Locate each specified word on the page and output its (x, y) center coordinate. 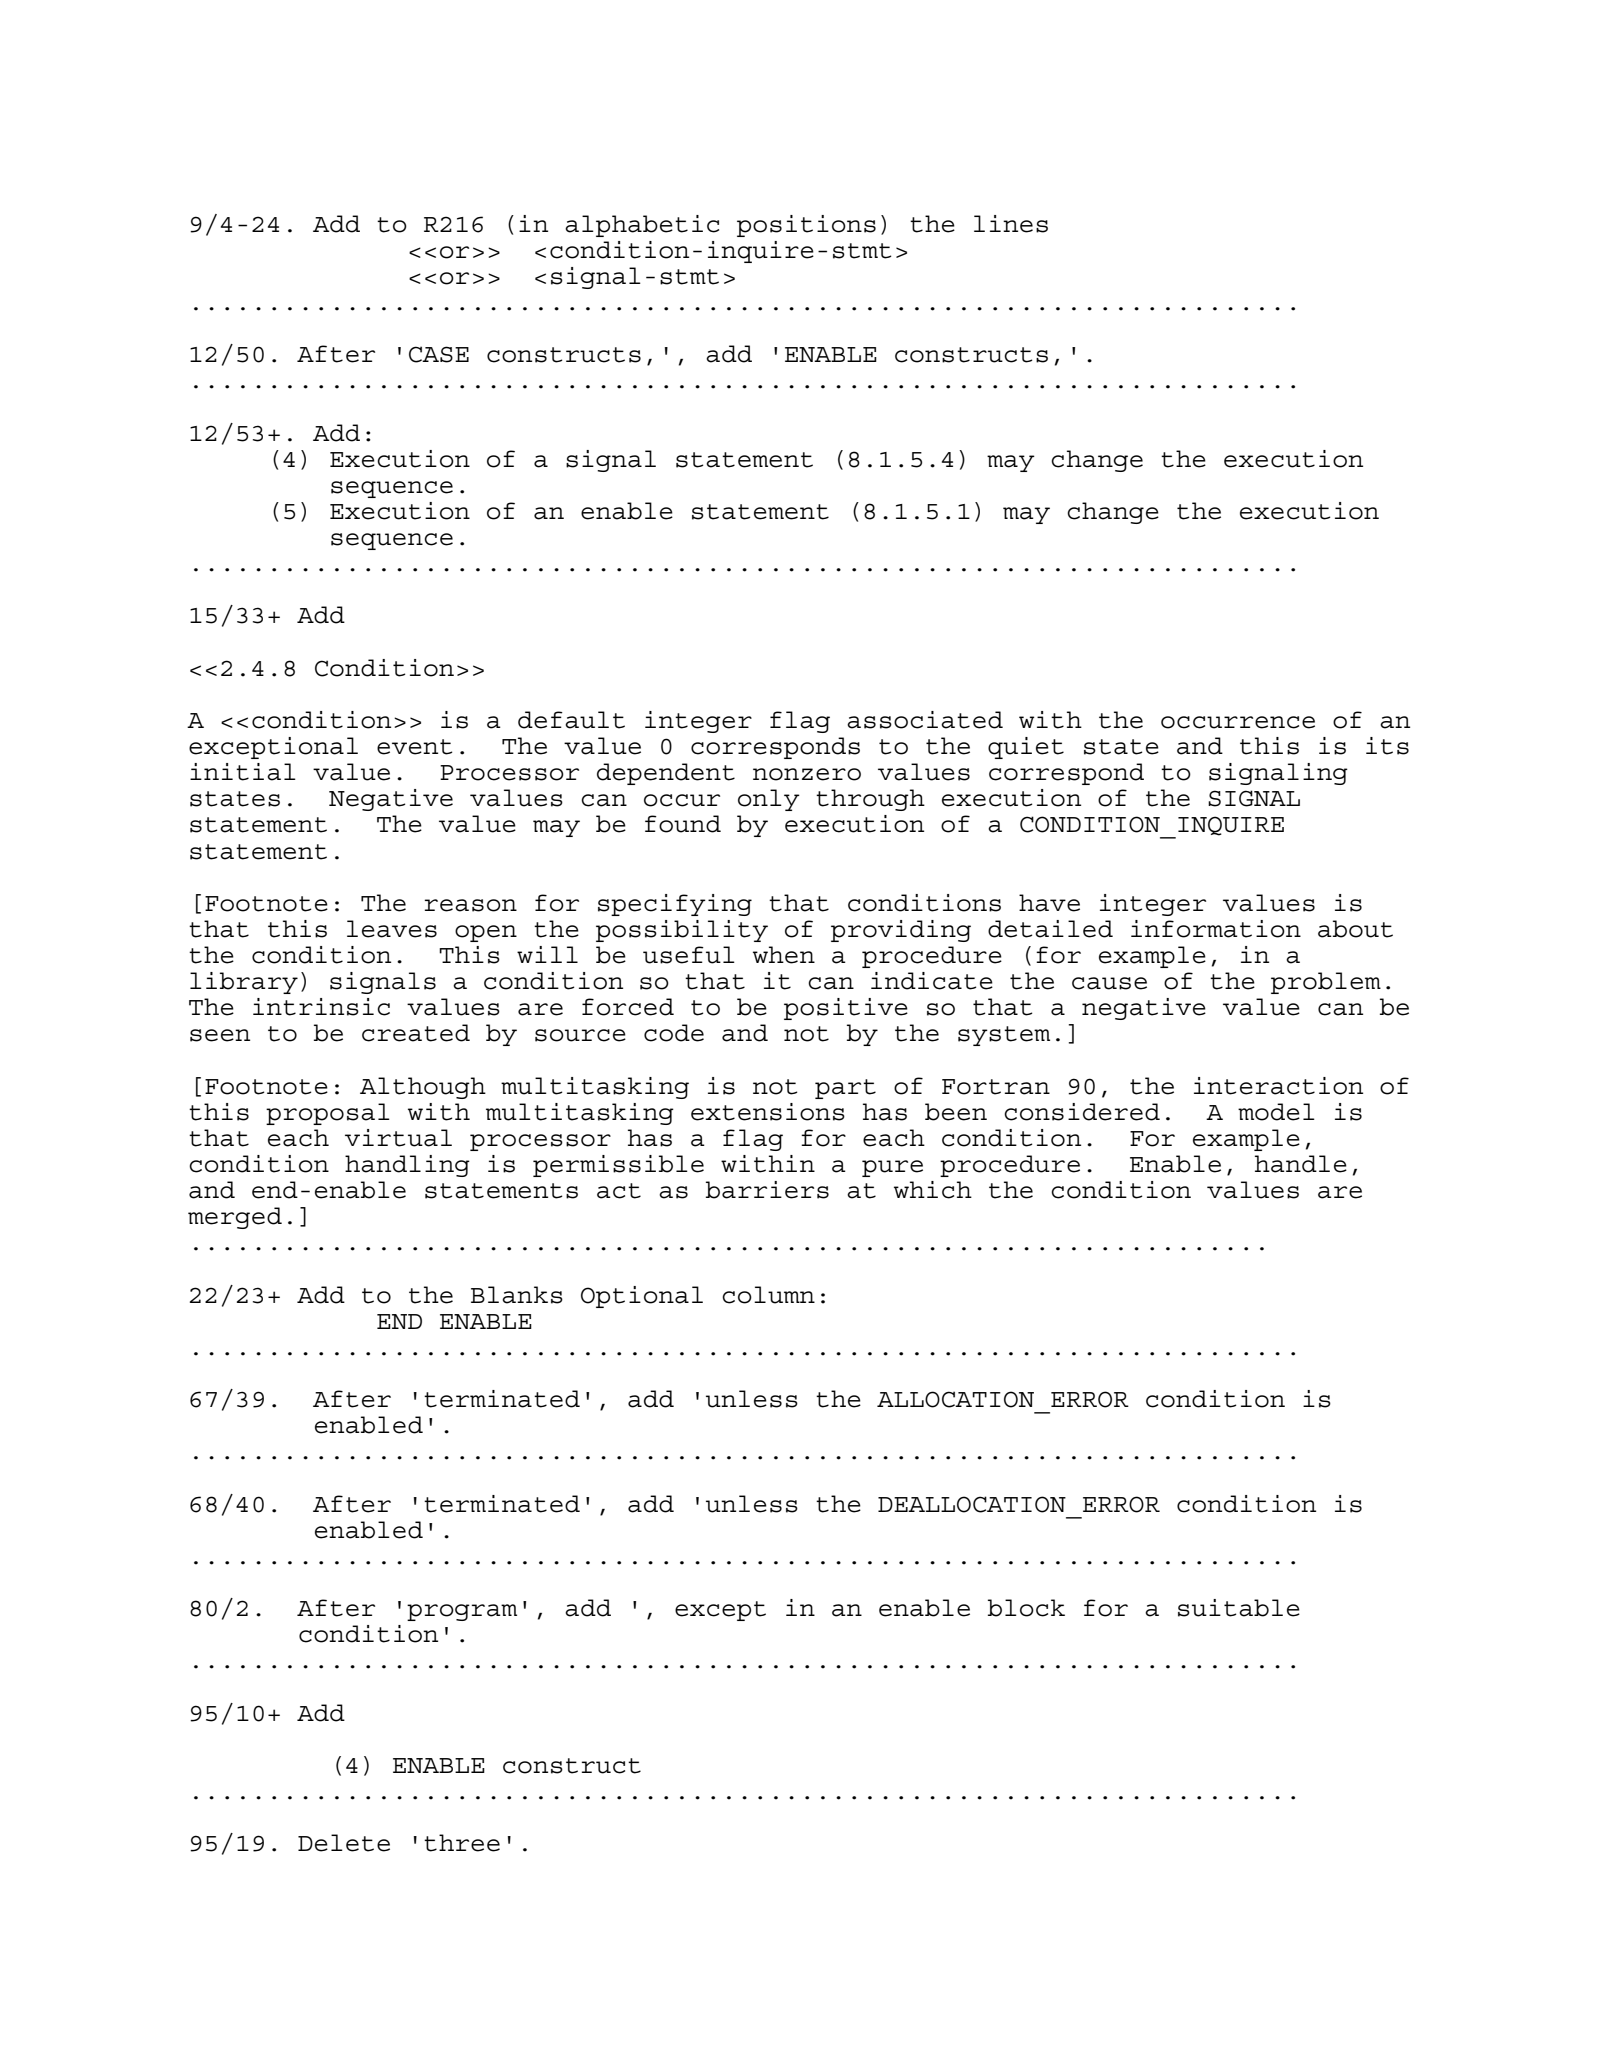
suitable (1239, 1608)
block (1026, 1608)
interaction (1278, 1086)
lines (1011, 224)
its (1387, 746)
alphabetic (642, 226)
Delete (344, 1843)
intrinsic (321, 1007)
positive (846, 1009)
